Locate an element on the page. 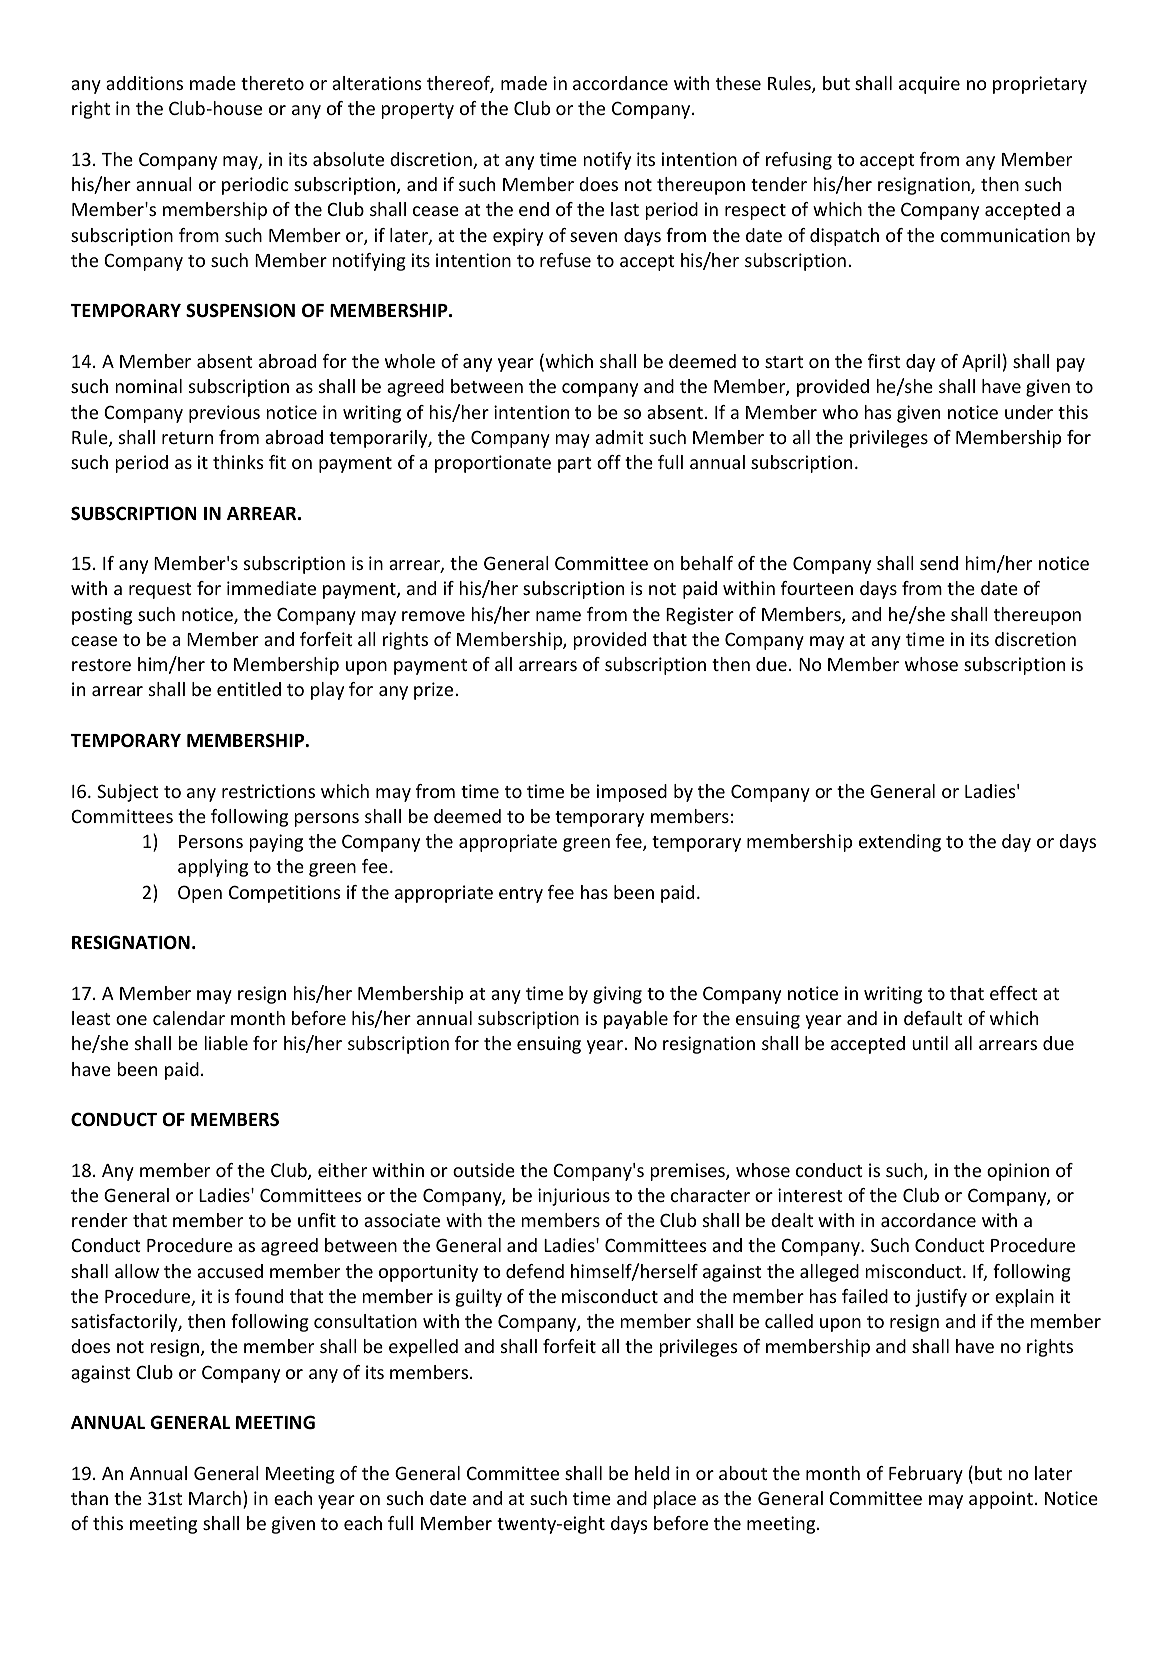 Image resolution: width=1173 pixels, height=1659 pixels. last is located at coordinates (625, 209).
